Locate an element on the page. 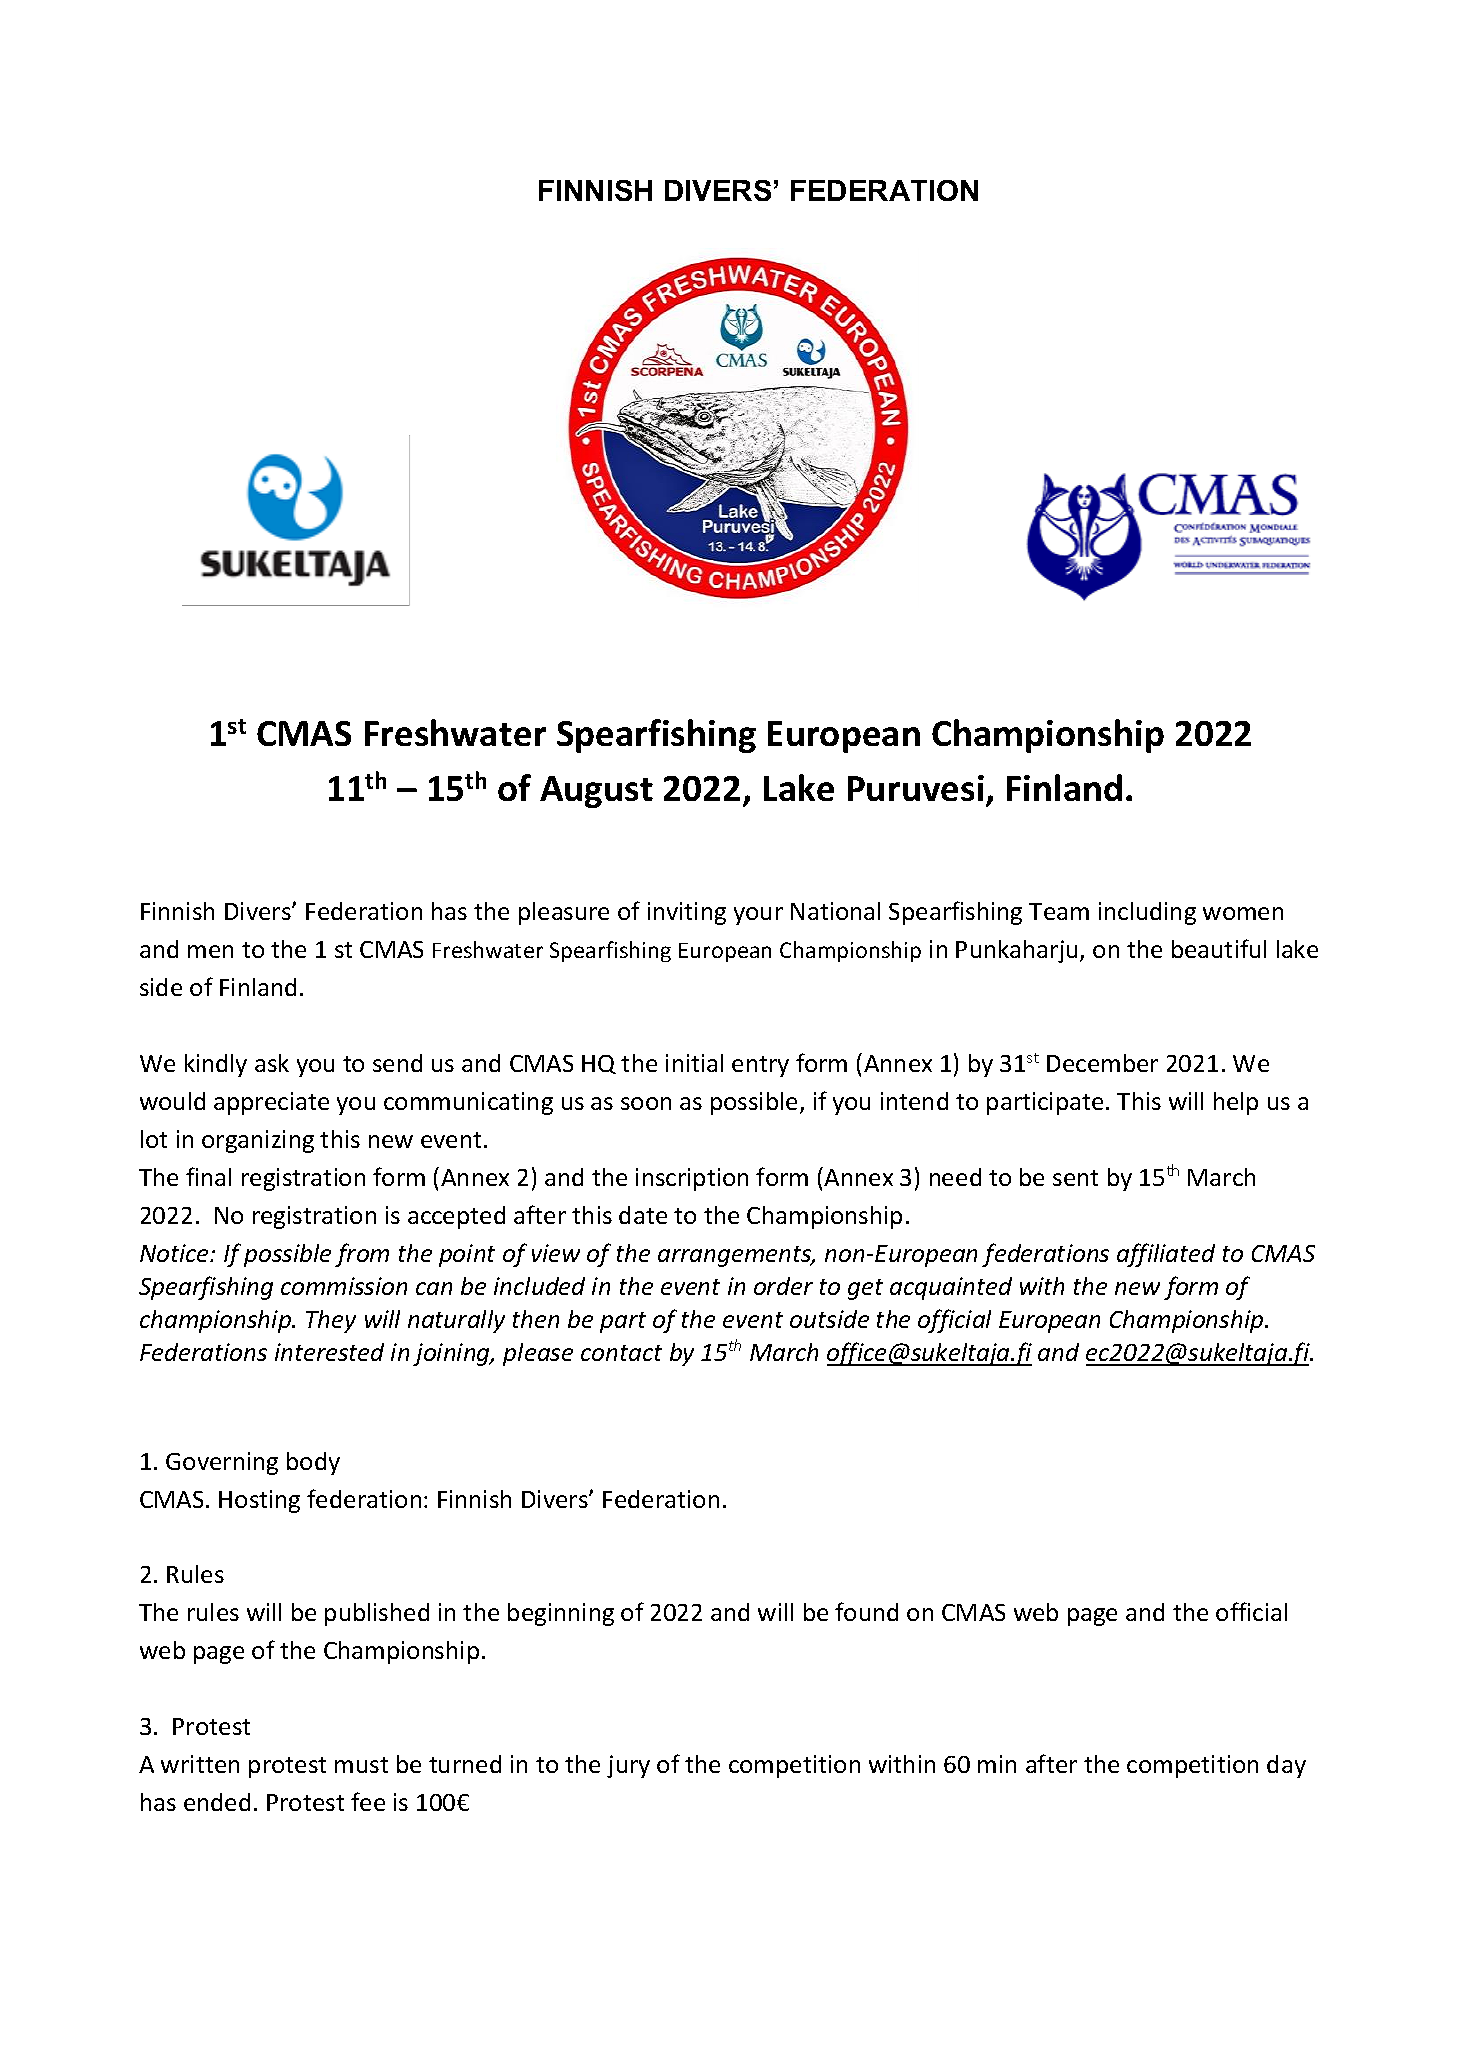 Image resolution: width=1462 pixels, height=2068 pixels. acquainted is located at coordinates (951, 1288).
